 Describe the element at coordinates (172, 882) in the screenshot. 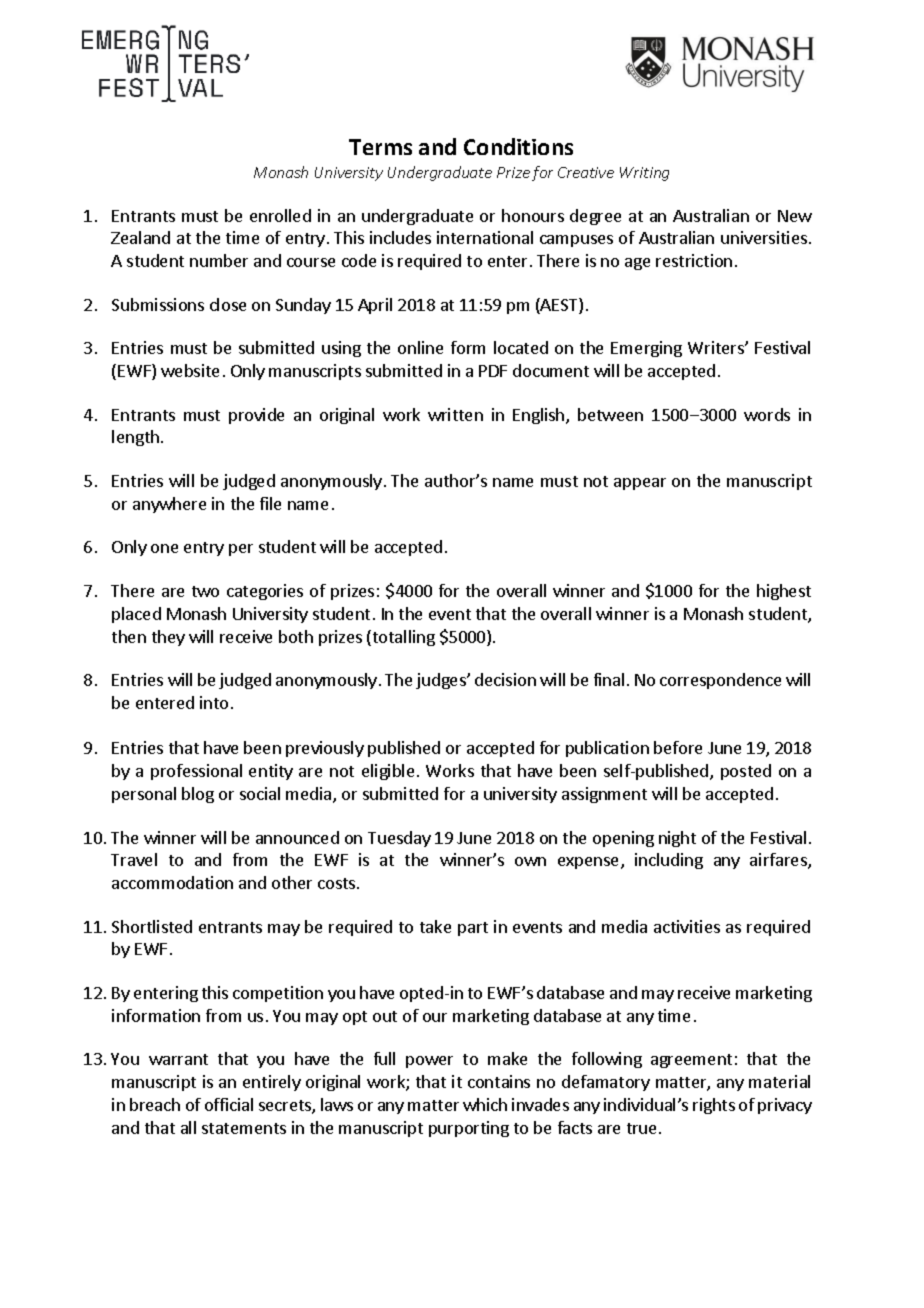

I see `accommodation` at that location.
